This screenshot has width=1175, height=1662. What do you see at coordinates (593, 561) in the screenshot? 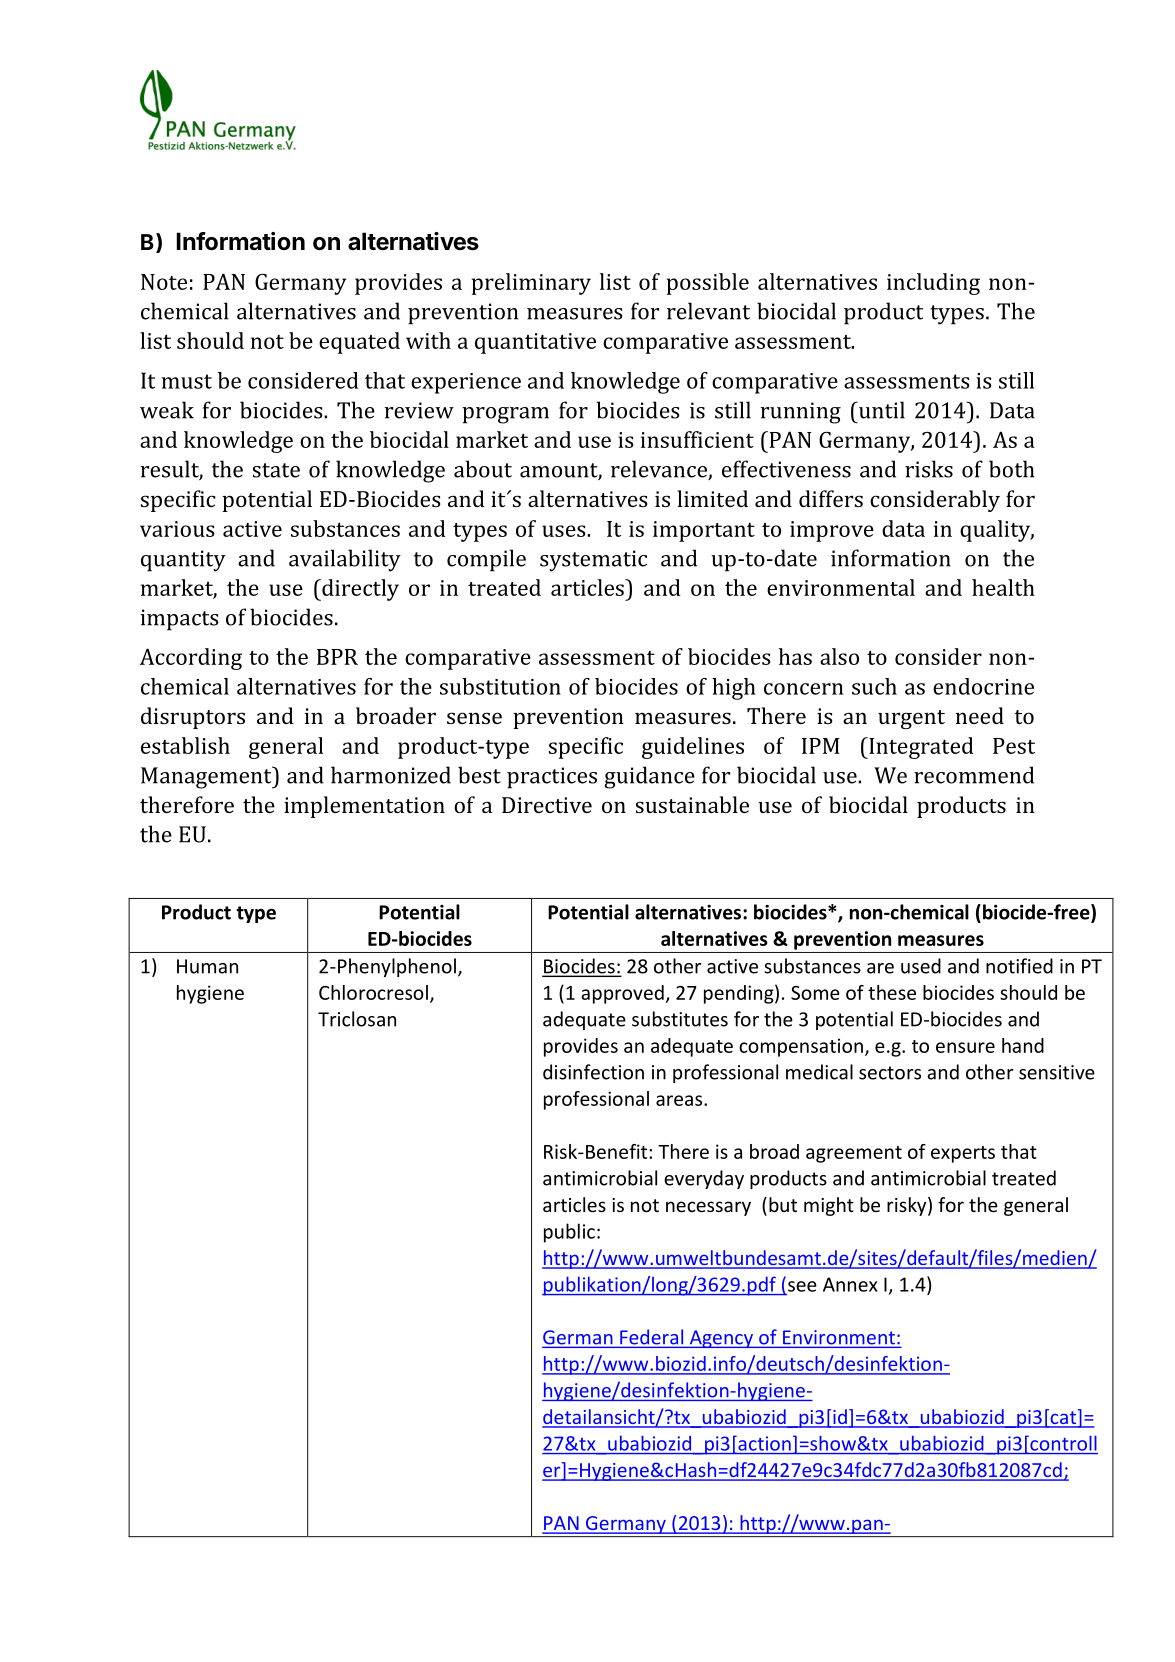
I see `systematic` at bounding box center [593, 561].
